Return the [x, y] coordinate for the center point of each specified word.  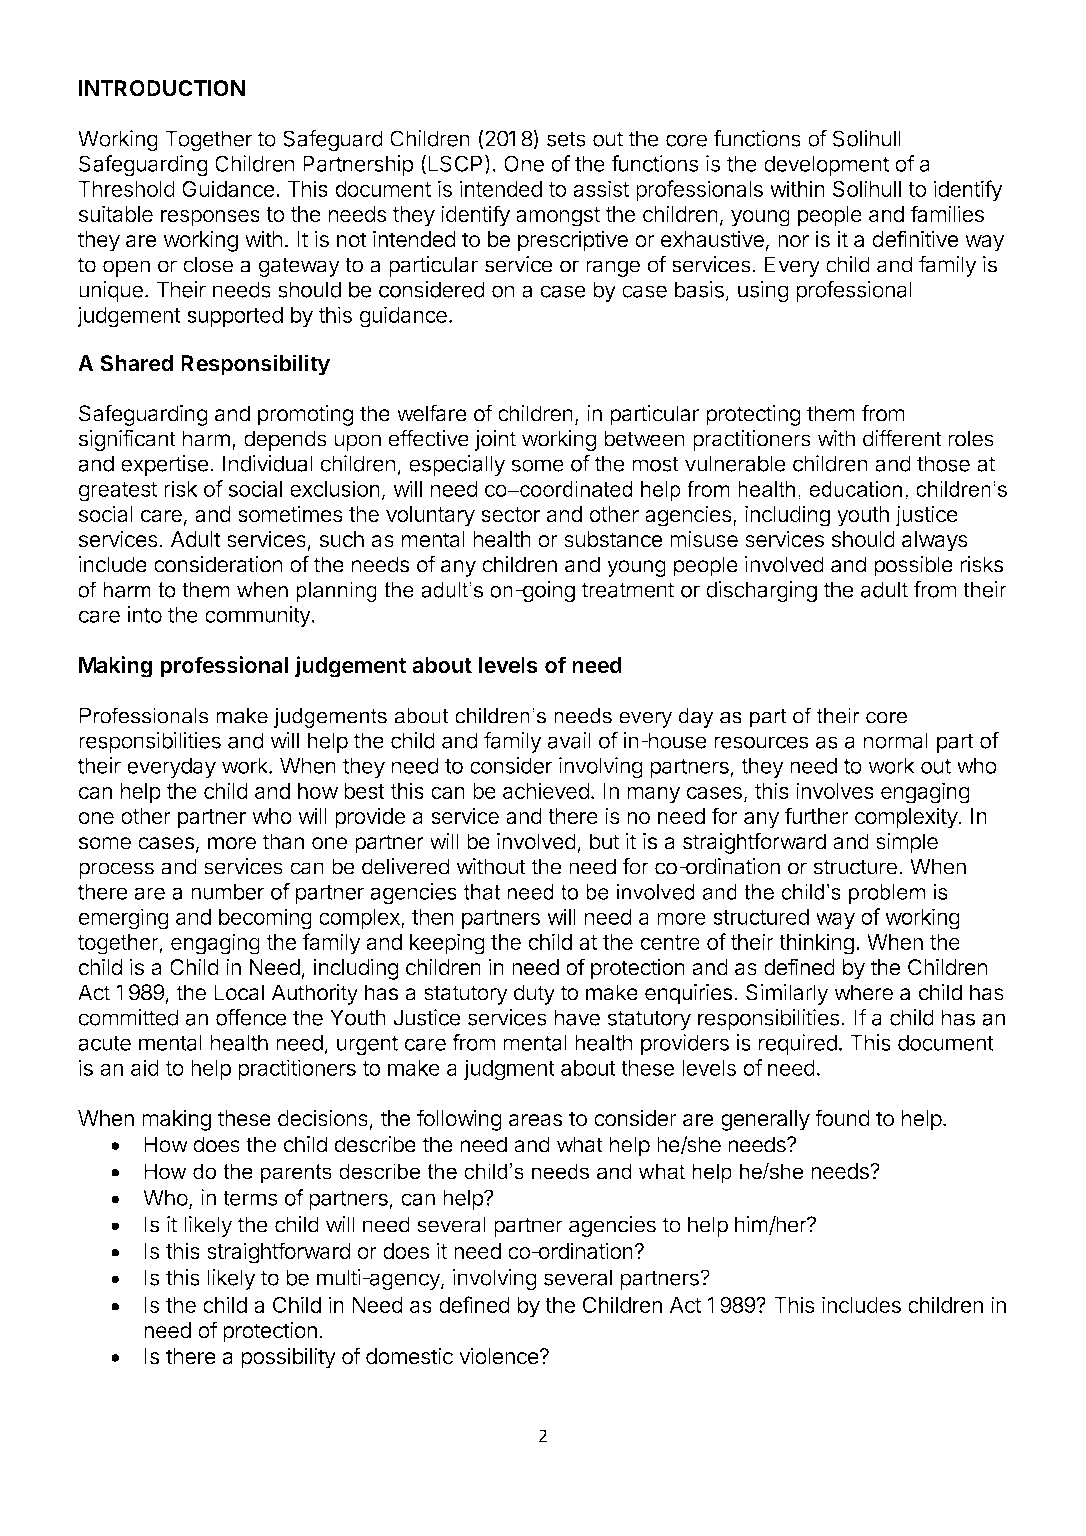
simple [907, 843]
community [258, 616]
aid [145, 1067]
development [826, 165]
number [228, 891]
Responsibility [255, 365]
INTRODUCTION [162, 88]
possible [913, 566]
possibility [288, 1358]
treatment [628, 590]
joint [495, 440]
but [605, 841]
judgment [509, 1070]
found [842, 1118]
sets [566, 139]
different [902, 438]
